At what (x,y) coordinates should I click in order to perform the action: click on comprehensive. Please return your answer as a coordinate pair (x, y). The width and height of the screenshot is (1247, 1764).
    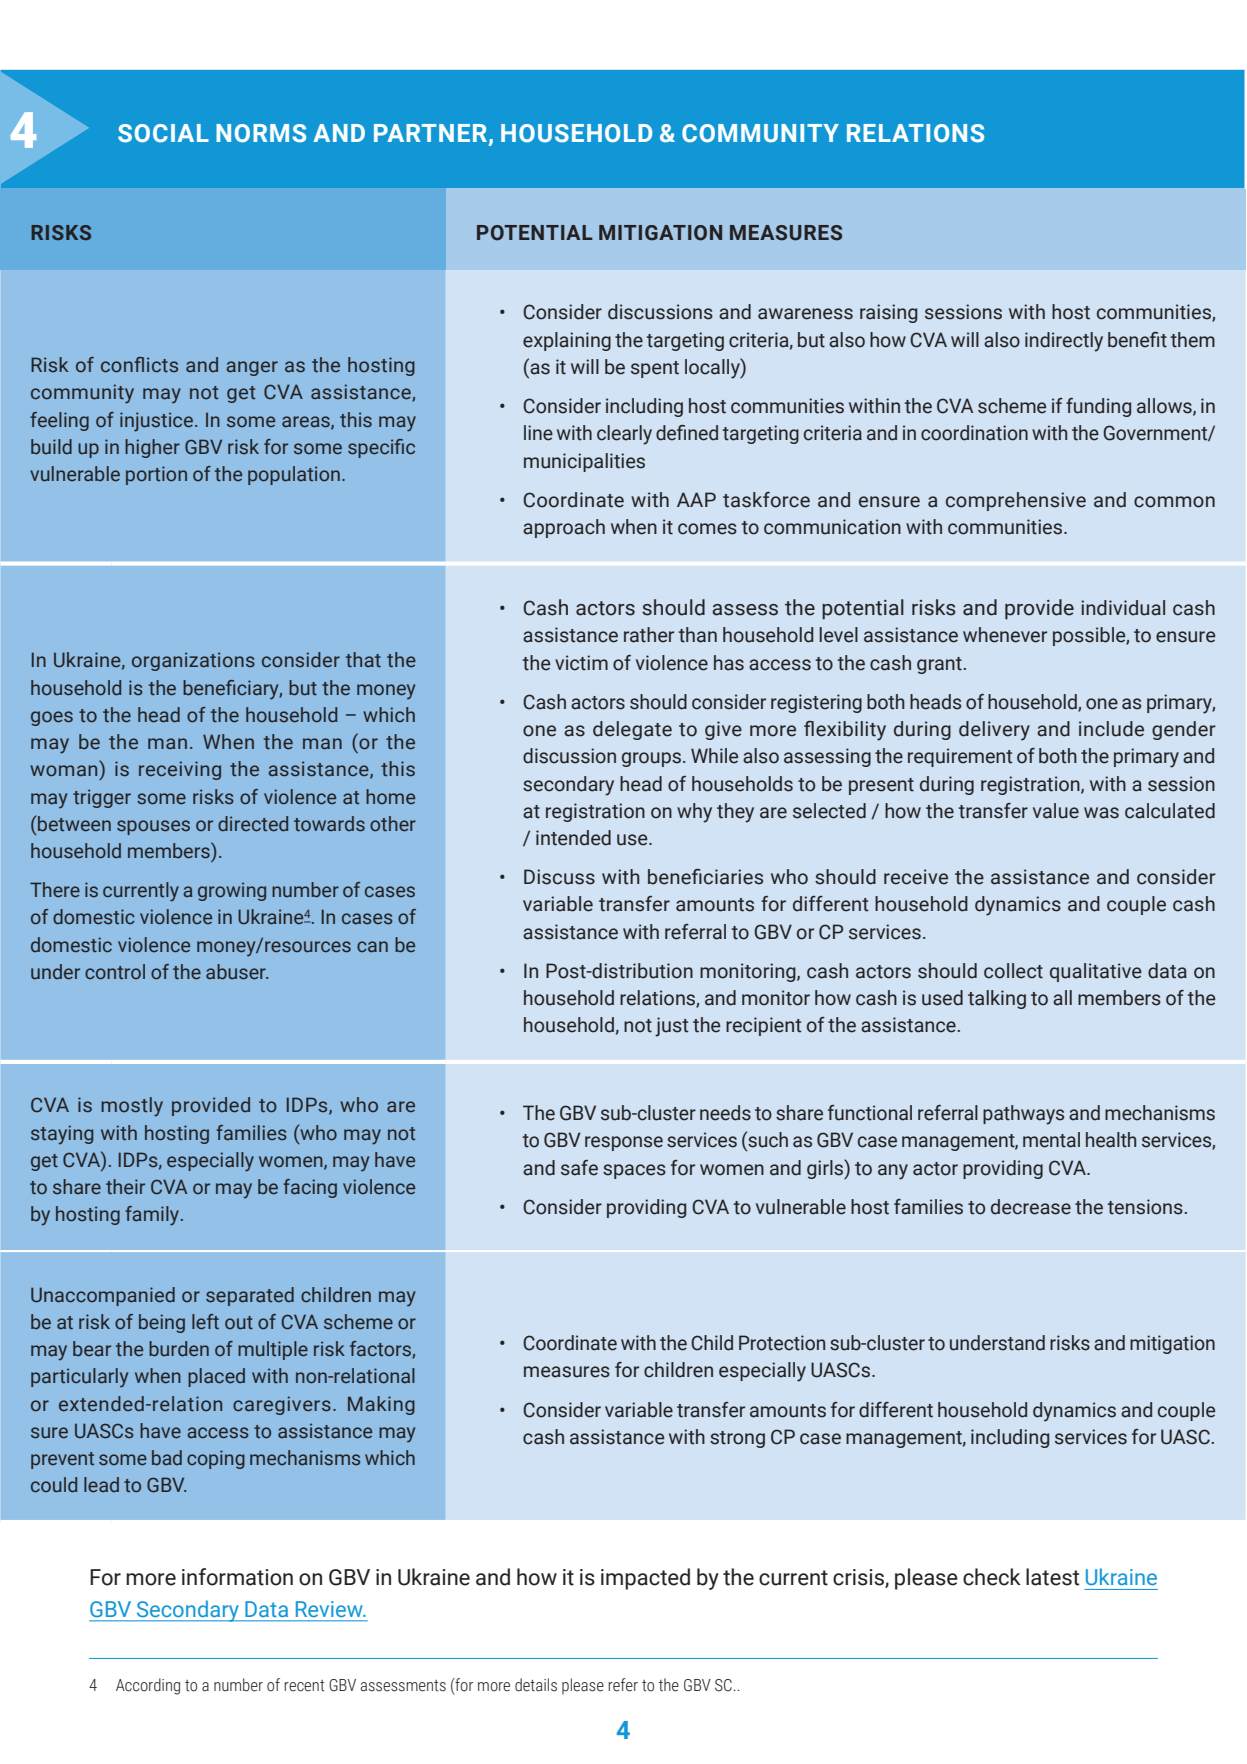
    Looking at the image, I should click on (1016, 501).
